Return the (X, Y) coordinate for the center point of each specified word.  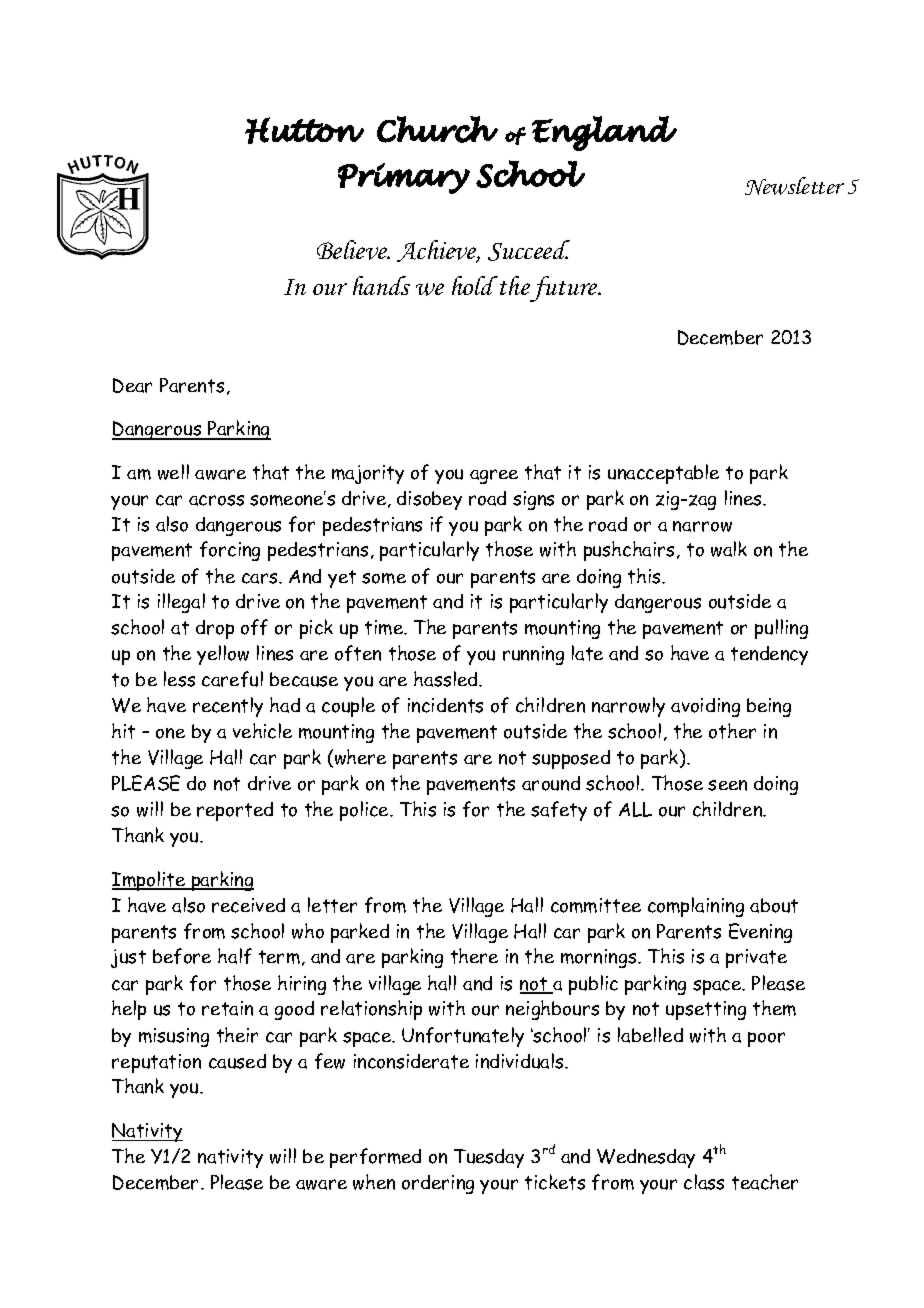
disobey (429, 500)
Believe (353, 250)
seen (727, 785)
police (365, 811)
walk (729, 549)
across (216, 500)
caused (237, 1061)
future (565, 289)
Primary (404, 178)
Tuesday (489, 1158)
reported (235, 811)
